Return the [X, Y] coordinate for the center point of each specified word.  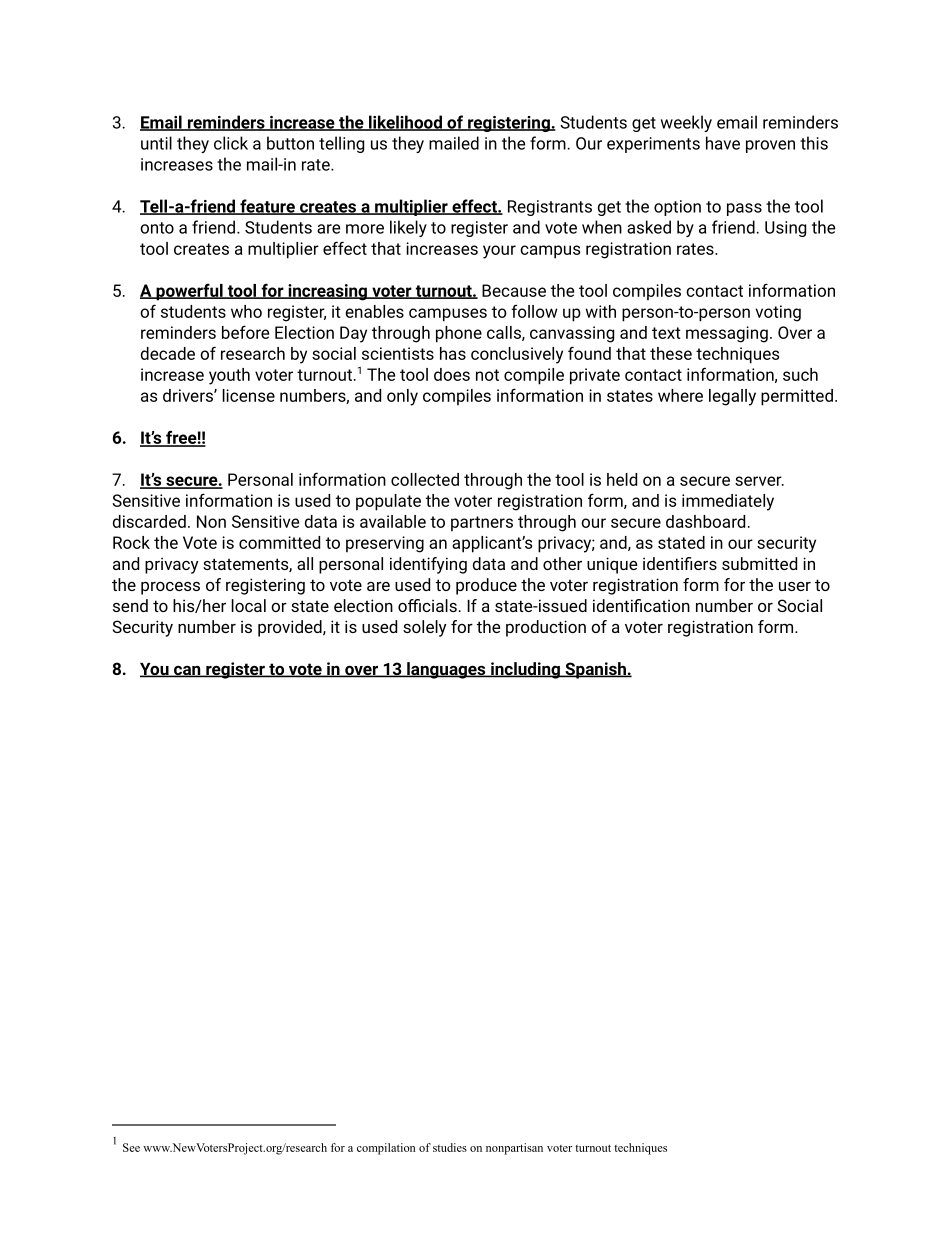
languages [446, 670]
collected [425, 479]
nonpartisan [514, 1149]
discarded [149, 521]
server [759, 481]
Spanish [595, 670]
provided [291, 628]
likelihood [405, 123]
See [131, 1147]
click [231, 143]
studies [450, 1147]
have [723, 143]
